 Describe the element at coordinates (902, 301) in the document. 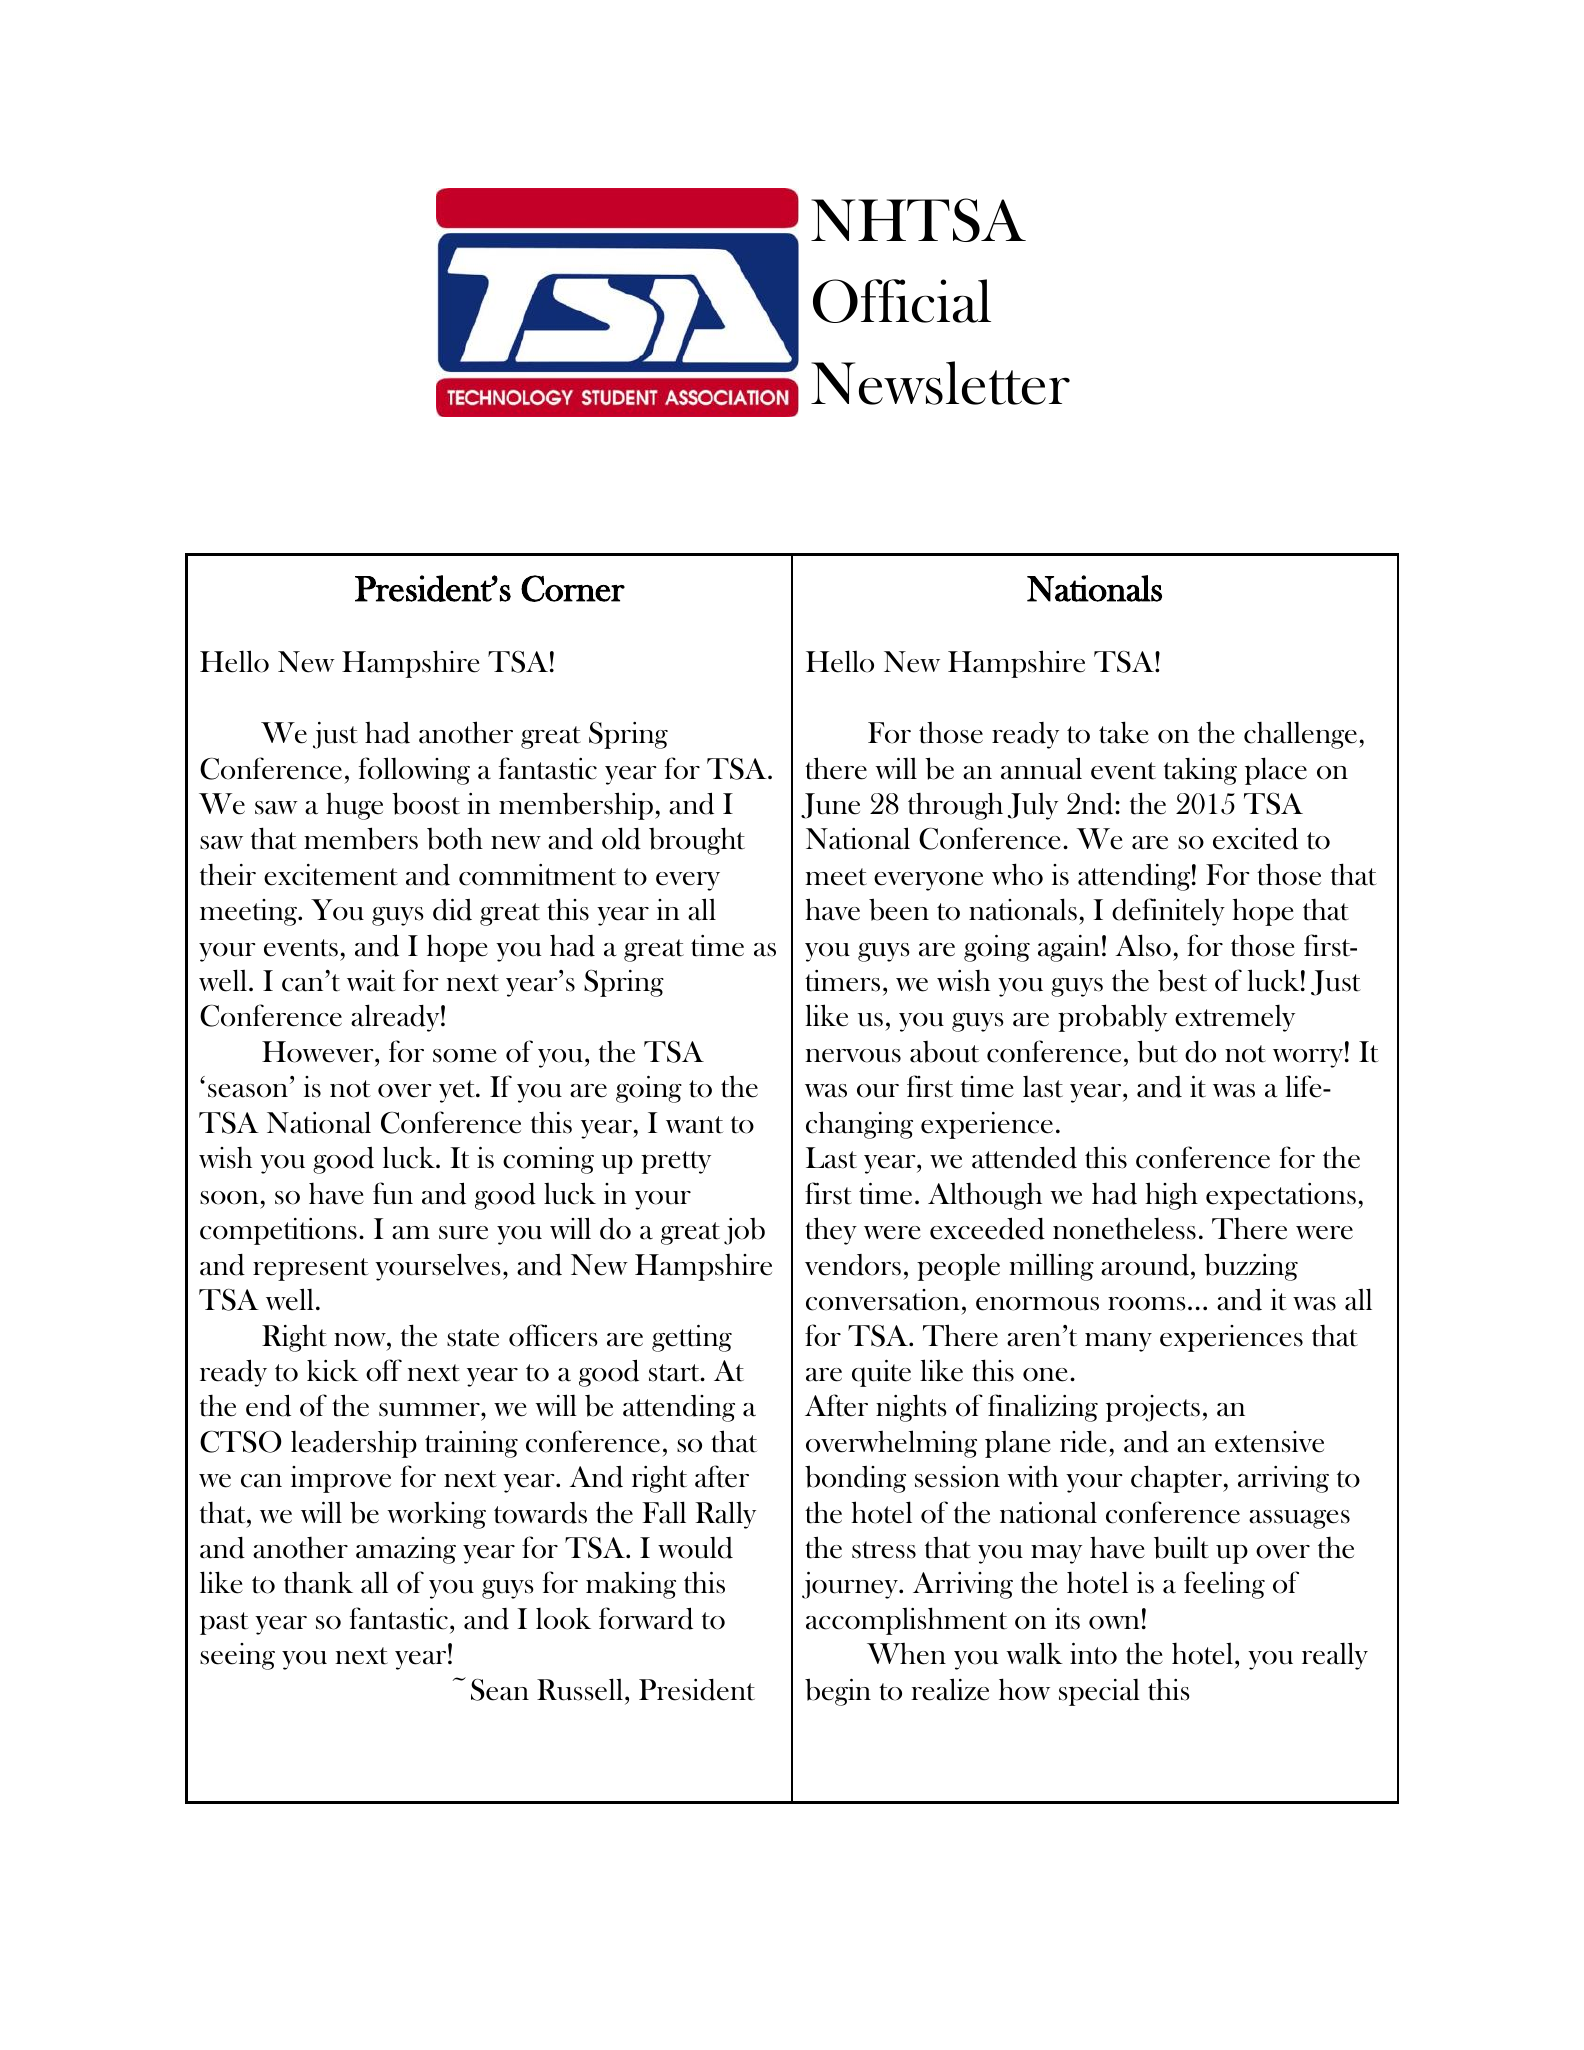

I see `Official` at that location.
